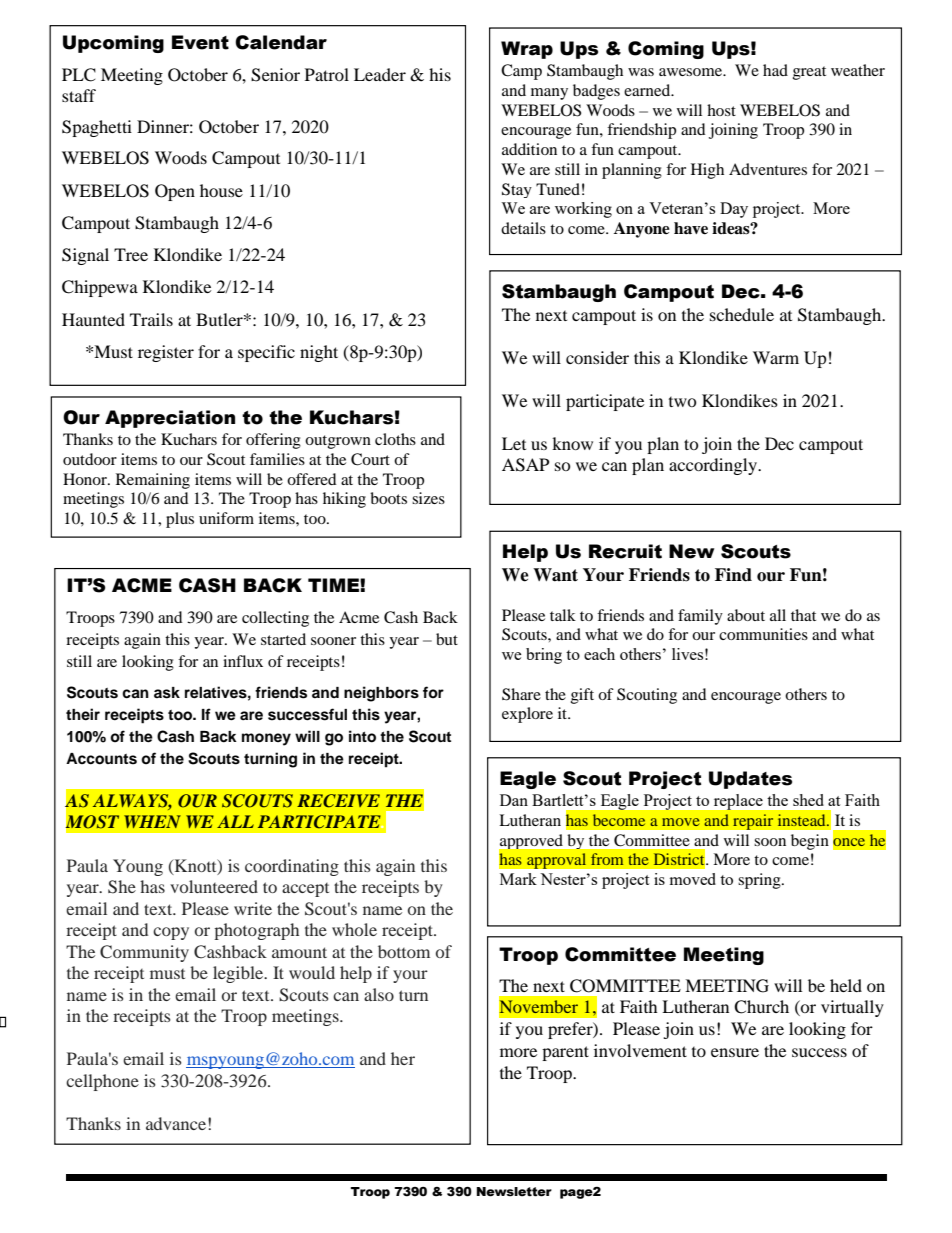 The image size is (952, 1233). I want to click on Dan, so click(514, 800).
